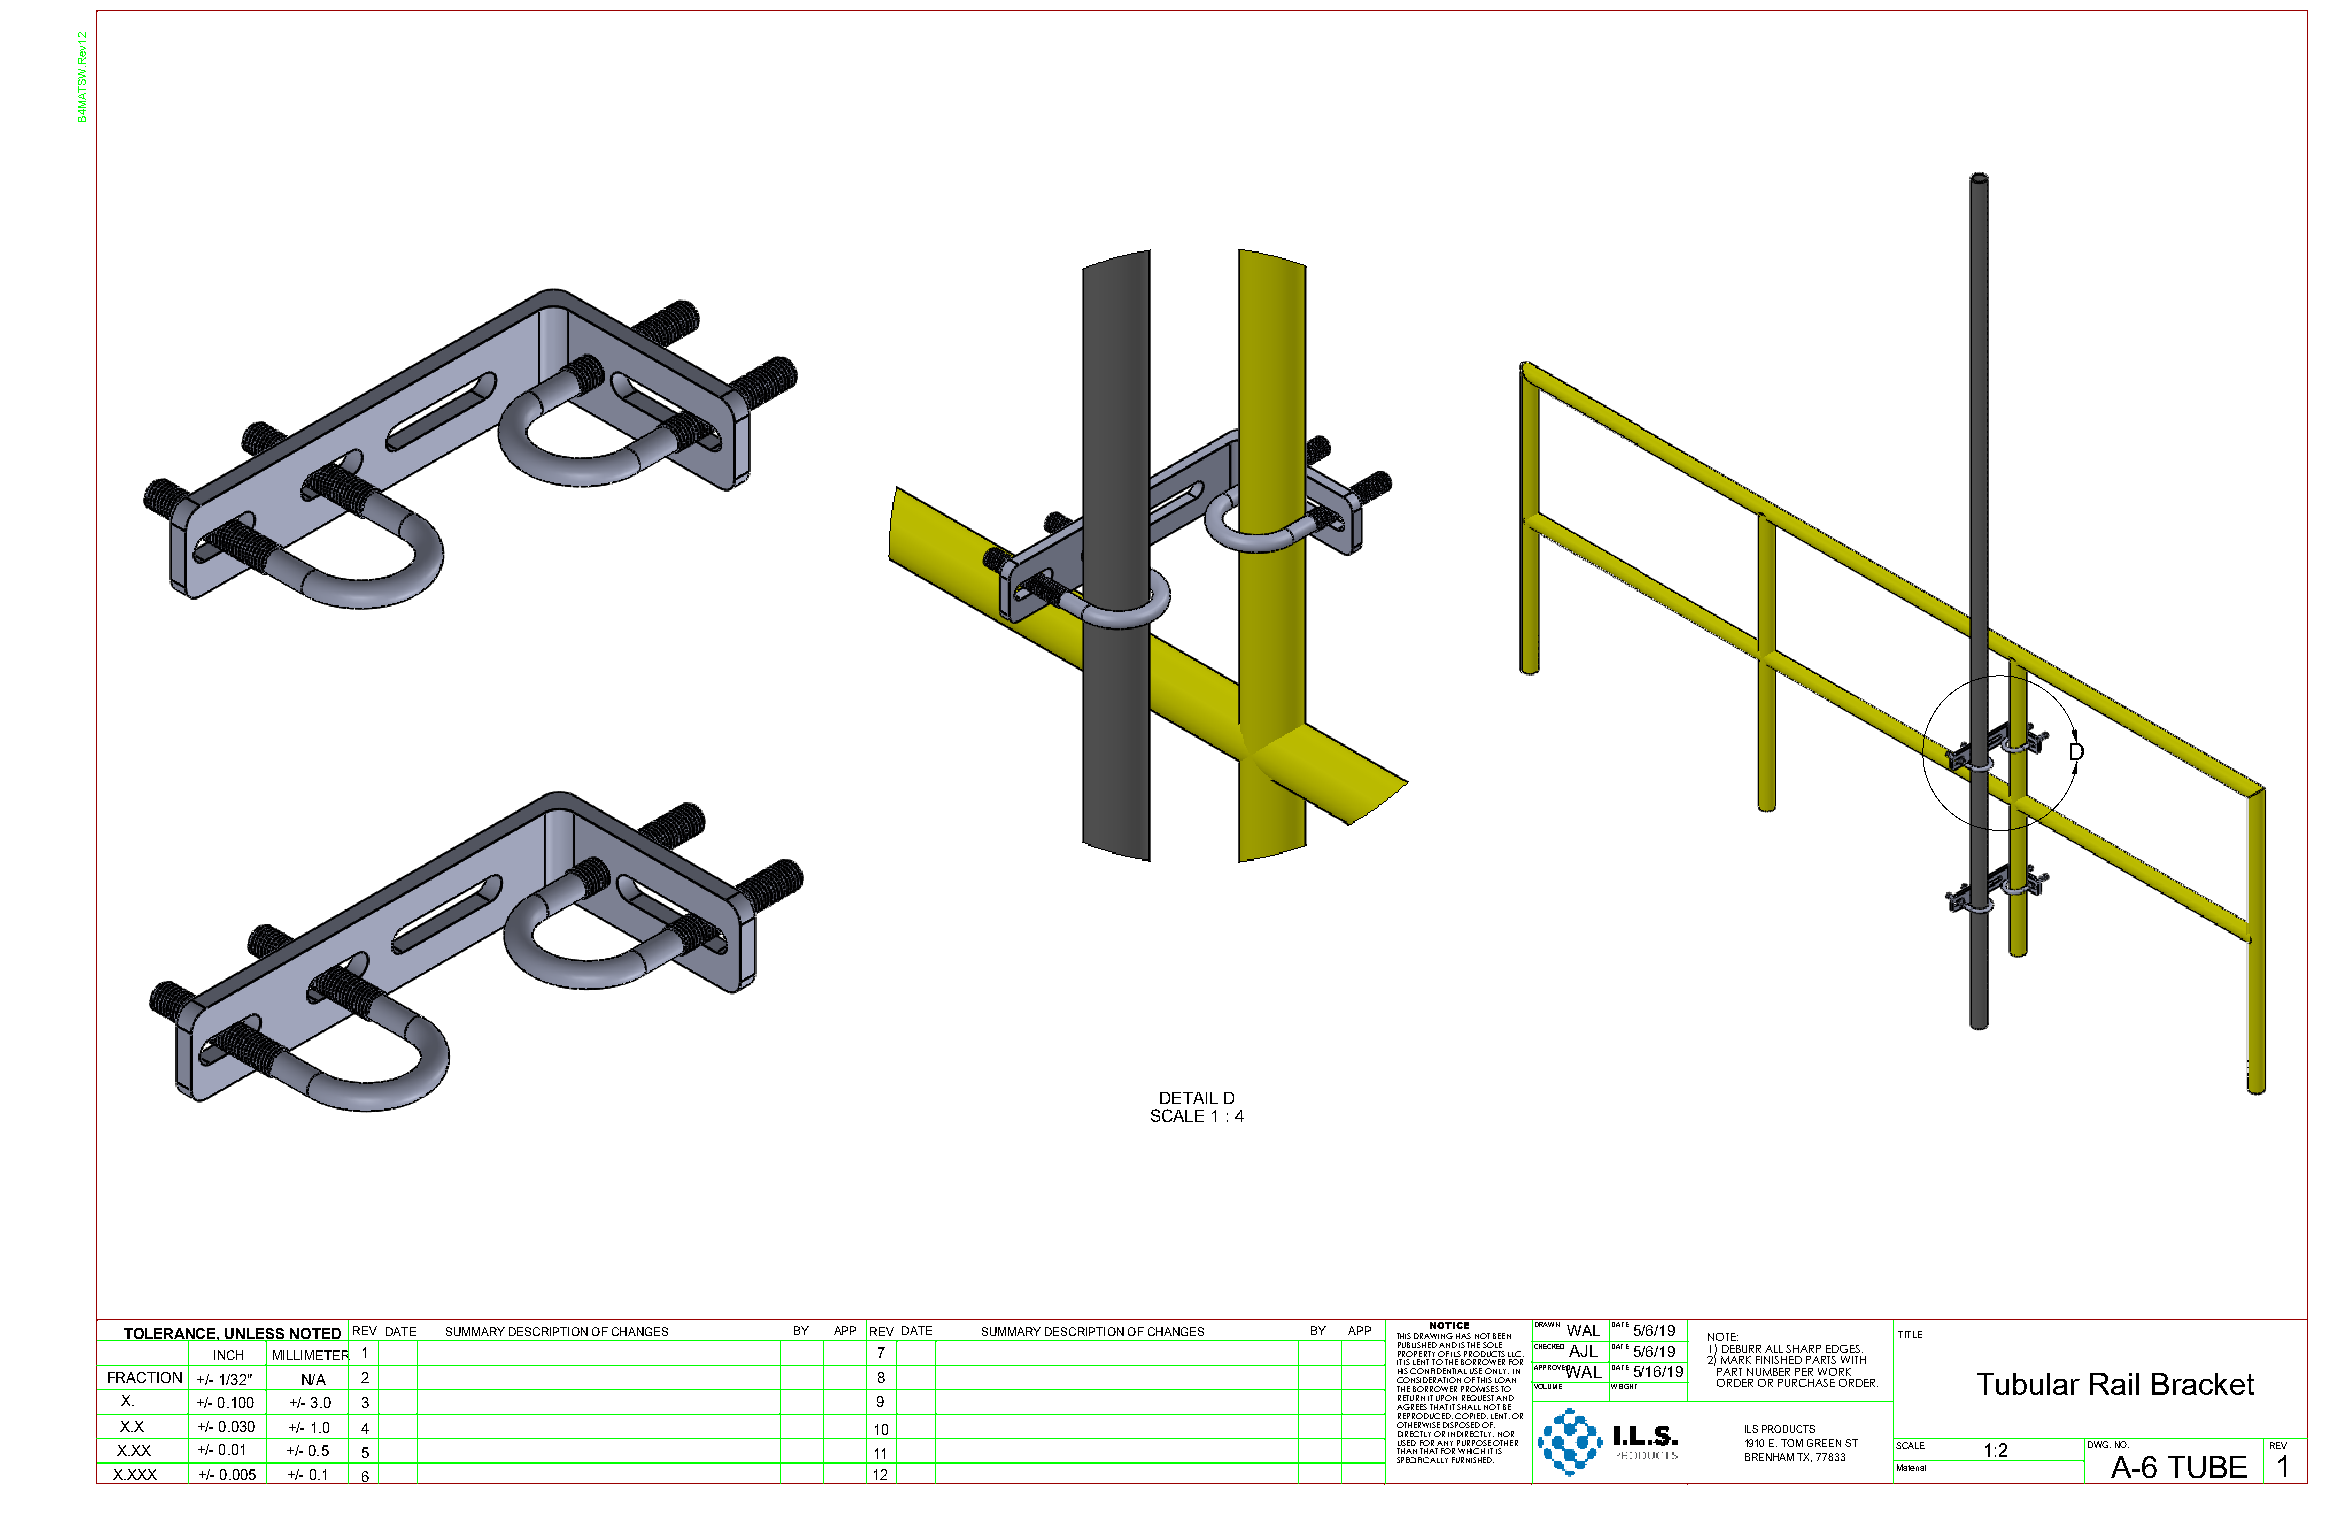 Image resolution: width=2349 pixels, height=1520 pixels. What do you see at coordinates (1497, 1371) in the document?
I see `ONLY` at bounding box center [1497, 1371].
